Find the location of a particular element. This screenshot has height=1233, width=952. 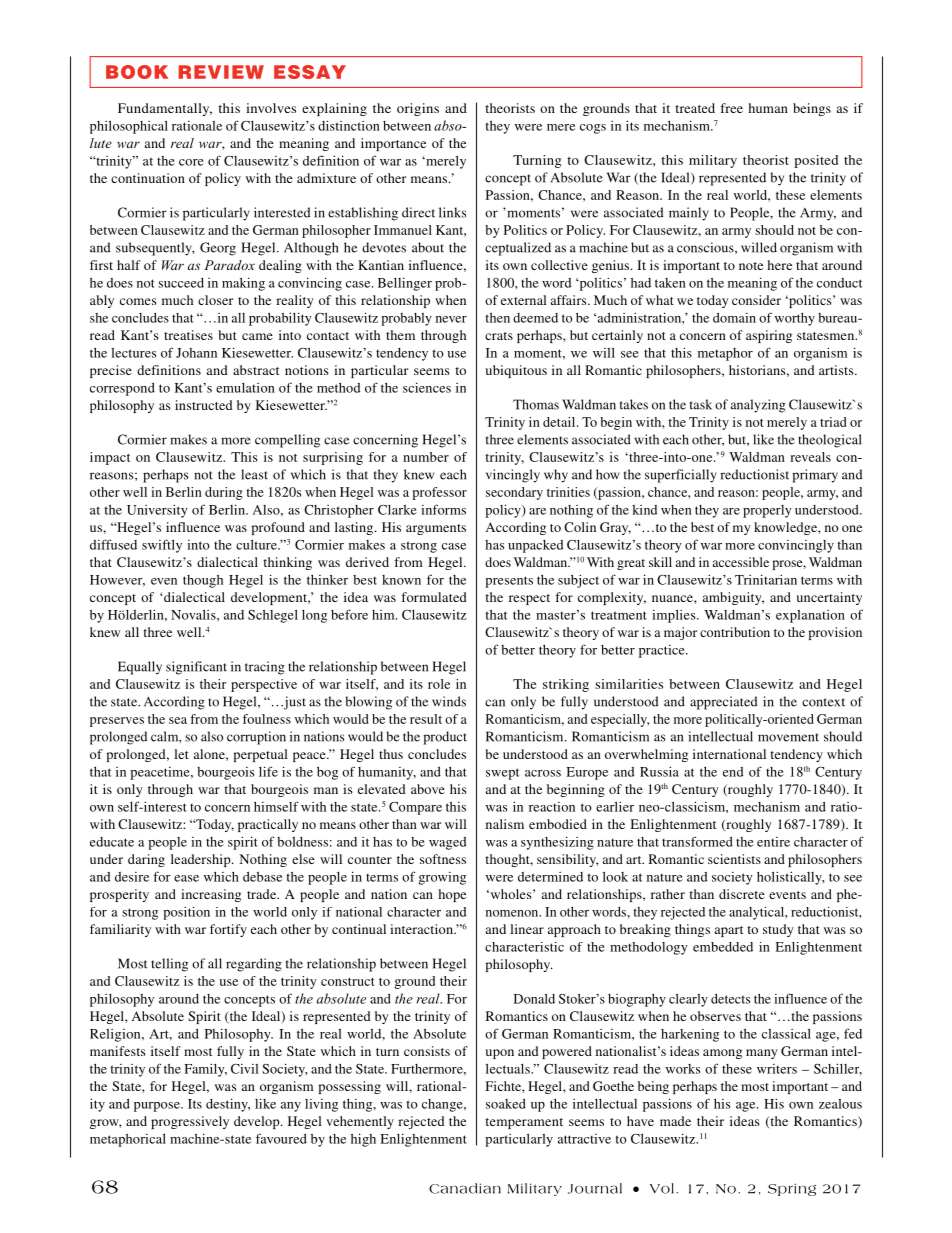

free is located at coordinates (731, 108).
